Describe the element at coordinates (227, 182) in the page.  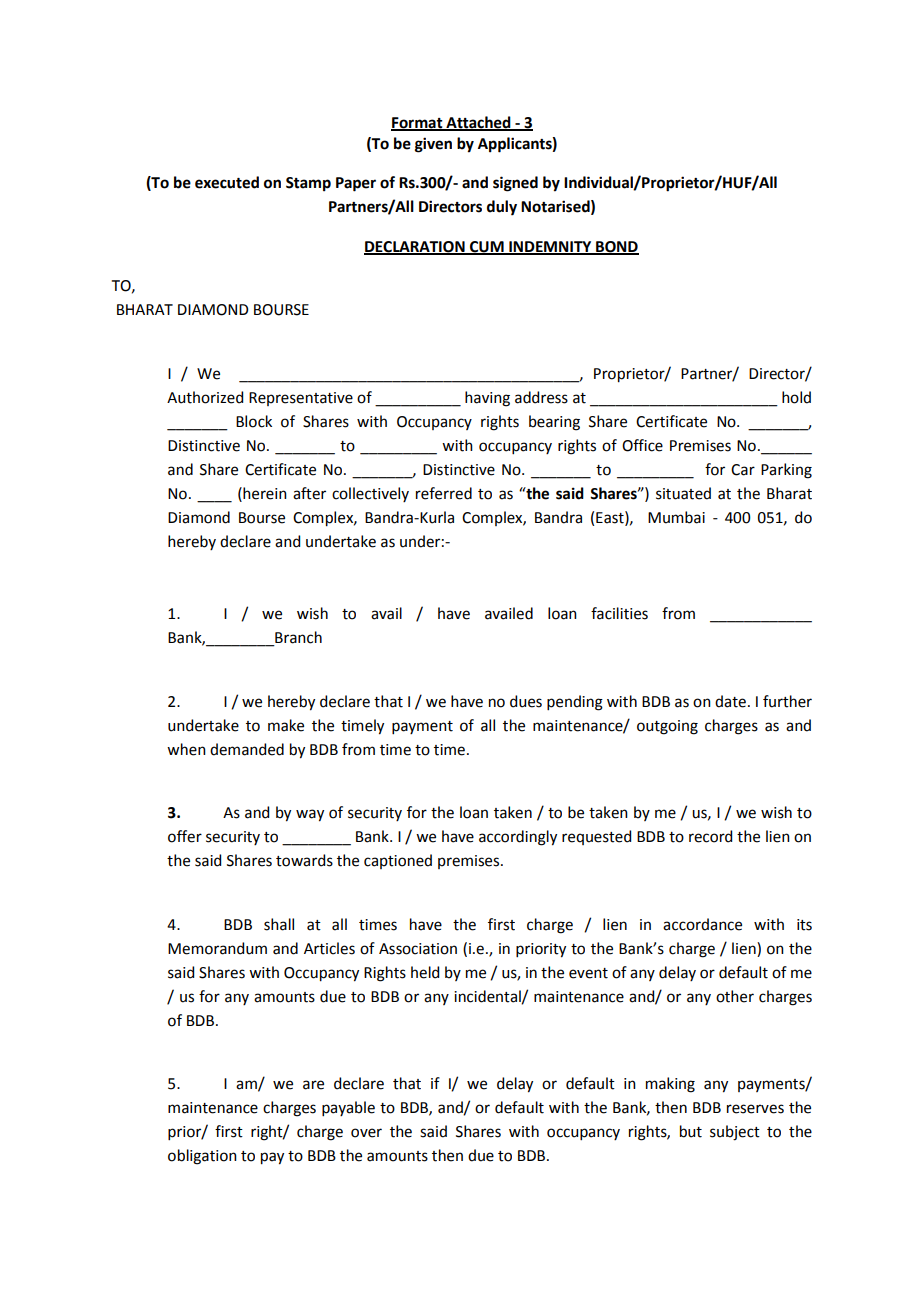
I see `executed` at that location.
